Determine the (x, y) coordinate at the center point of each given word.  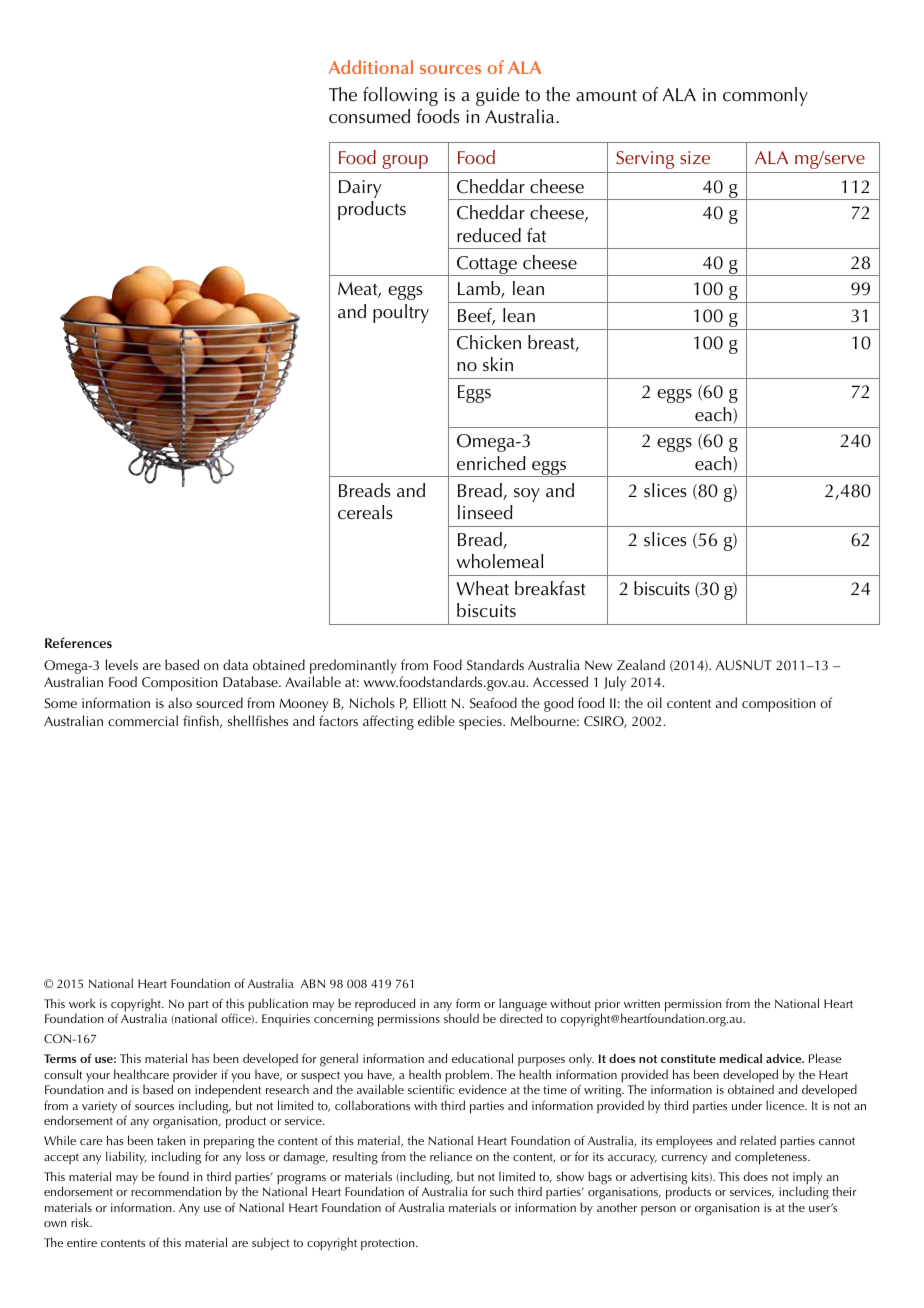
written (642, 1003)
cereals (365, 512)
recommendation (176, 1191)
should (461, 1018)
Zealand (641, 664)
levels (122, 664)
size (695, 157)
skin (498, 364)
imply (807, 1179)
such (502, 1191)
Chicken (489, 342)
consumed (369, 116)
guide (498, 96)
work (82, 1003)
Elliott (430, 702)
